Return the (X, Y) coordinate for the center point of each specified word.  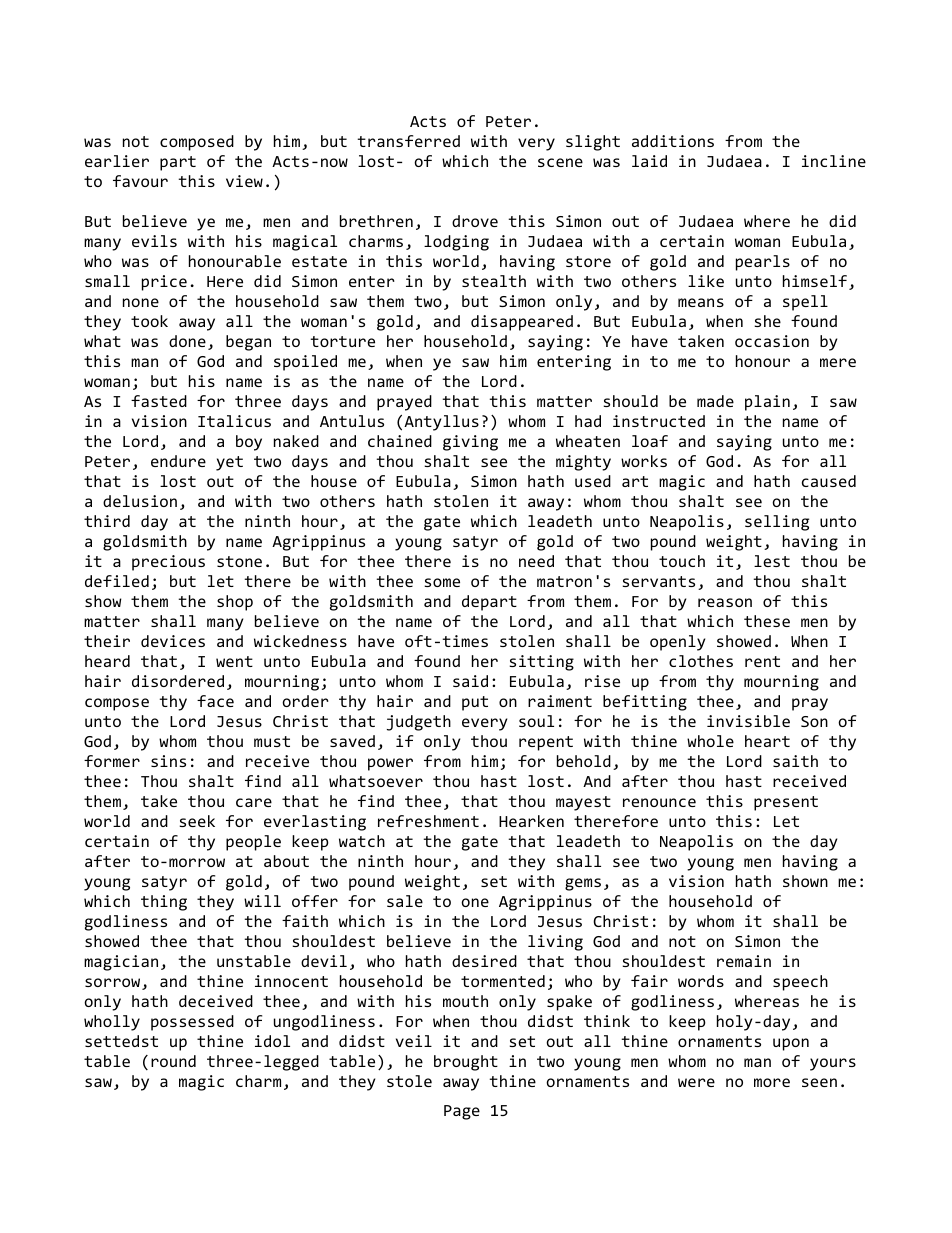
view (244, 181)
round (173, 1061)
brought (466, 1063)
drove (475, 221)
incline (834, 161)
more (772, 1082)
